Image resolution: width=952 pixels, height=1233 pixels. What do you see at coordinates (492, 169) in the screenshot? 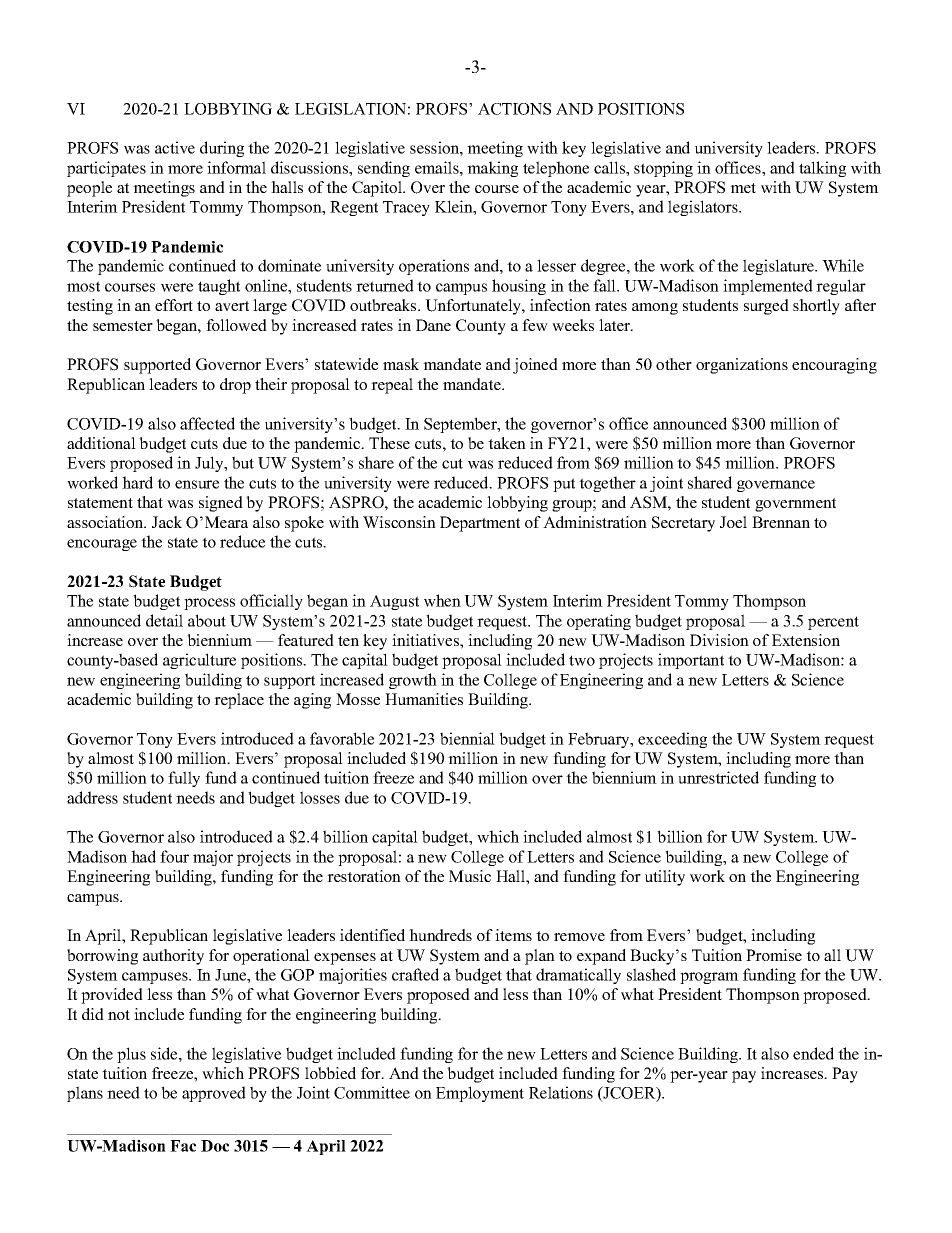
I see `making` at bounding box center [492, 169].
